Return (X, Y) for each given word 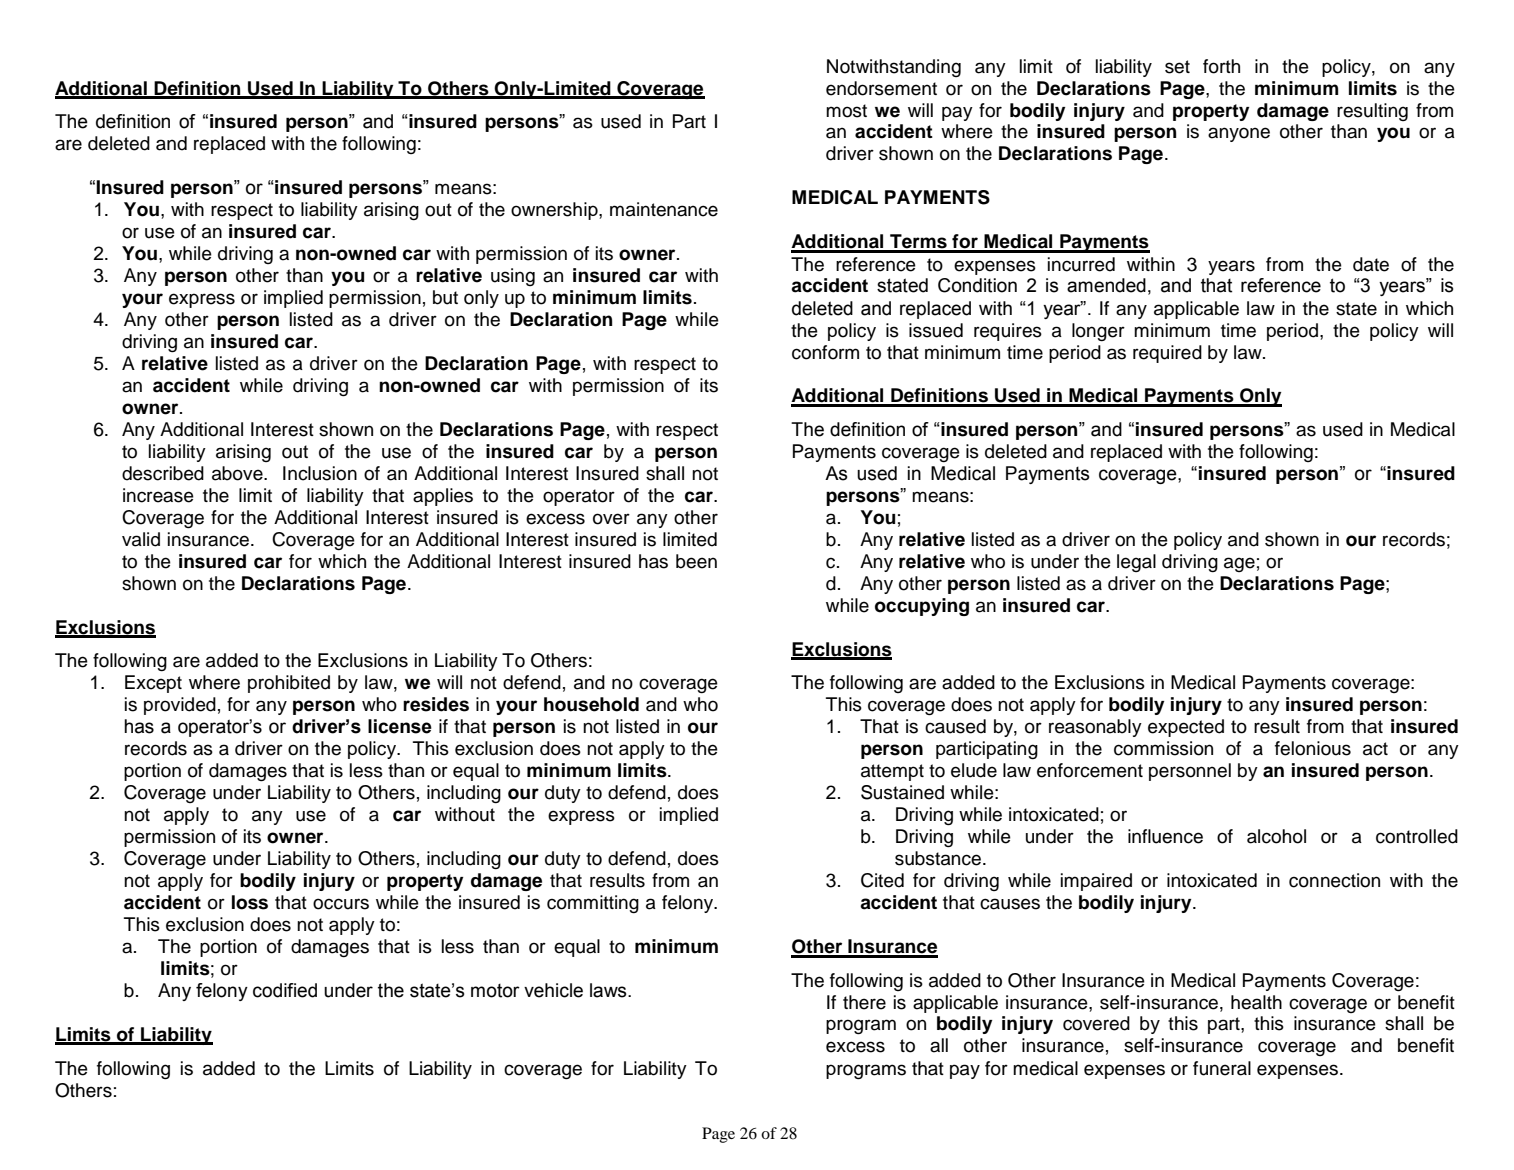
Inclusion (320, 473)
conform (825, 352)
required (1167, 354)
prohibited (289, 684)
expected (1186, 728)
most (846, 111)
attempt (892, 772)
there (864, 1002)
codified (285, 990)
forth (1221, 66)
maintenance (664, 209)
